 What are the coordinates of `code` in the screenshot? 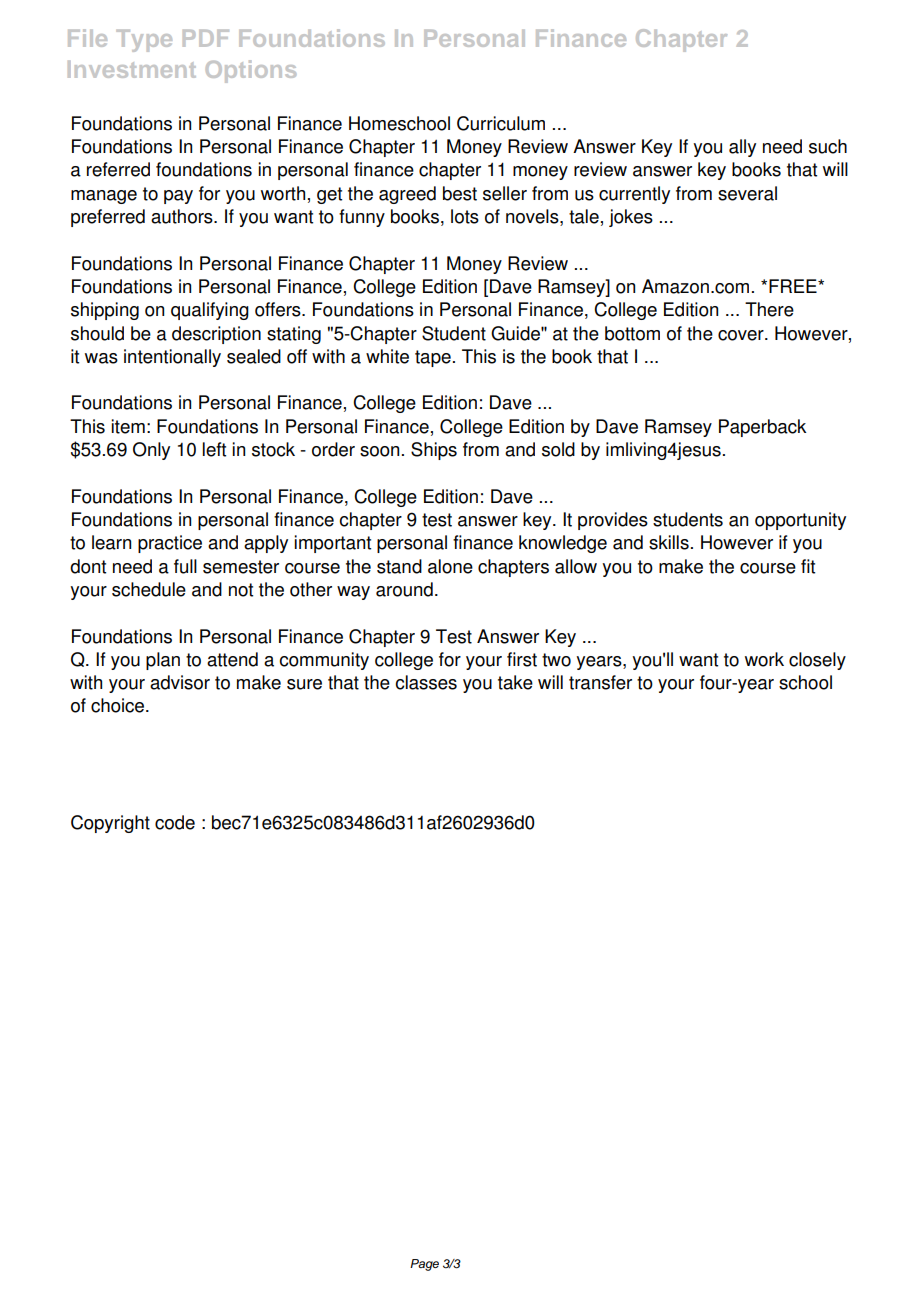 It's located at (175, 822).
